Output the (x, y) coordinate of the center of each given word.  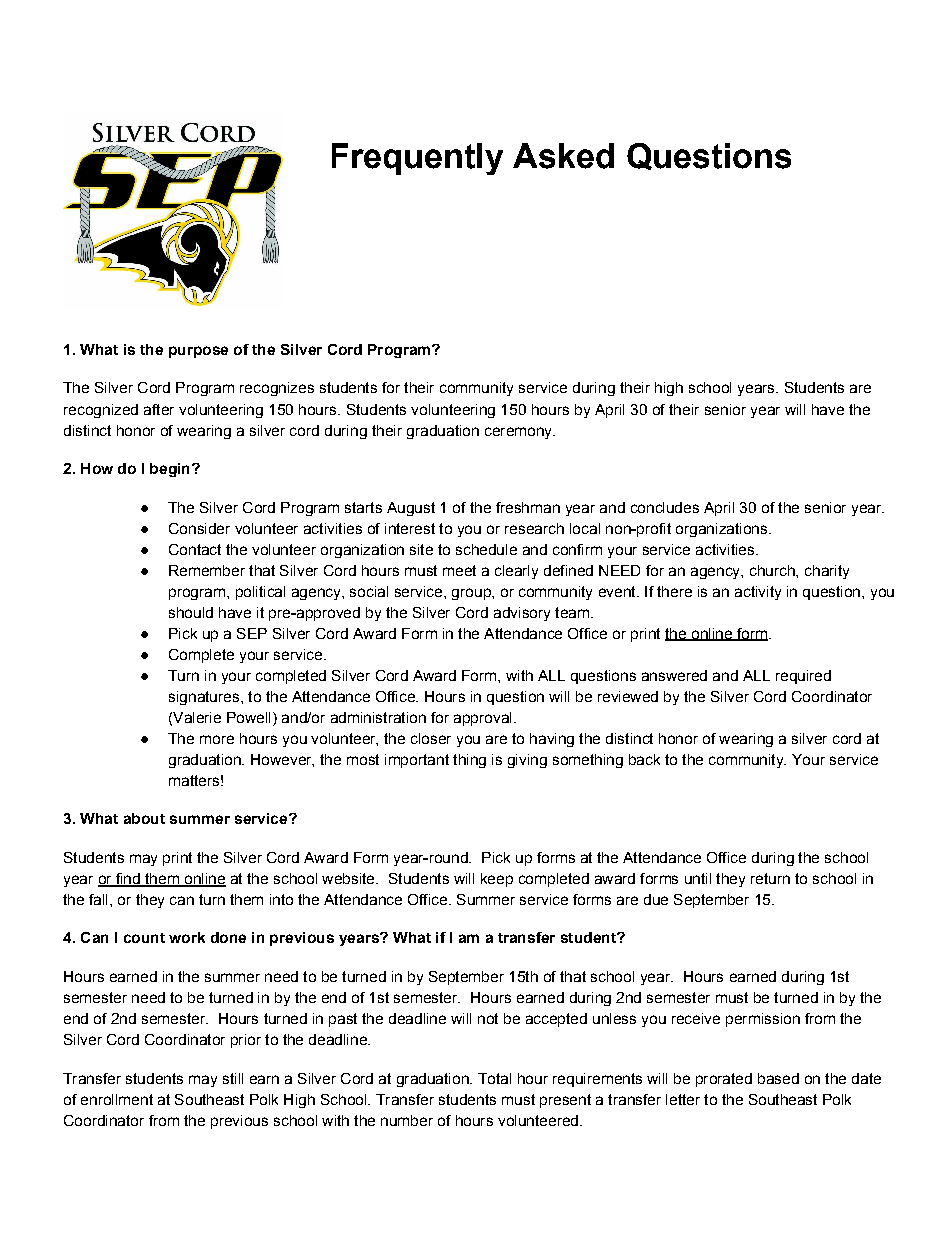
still (233, 1078)
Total (494, 1078)
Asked (563, 156)
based (778, 1078)
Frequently (417, 159)
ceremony (520, 433)
